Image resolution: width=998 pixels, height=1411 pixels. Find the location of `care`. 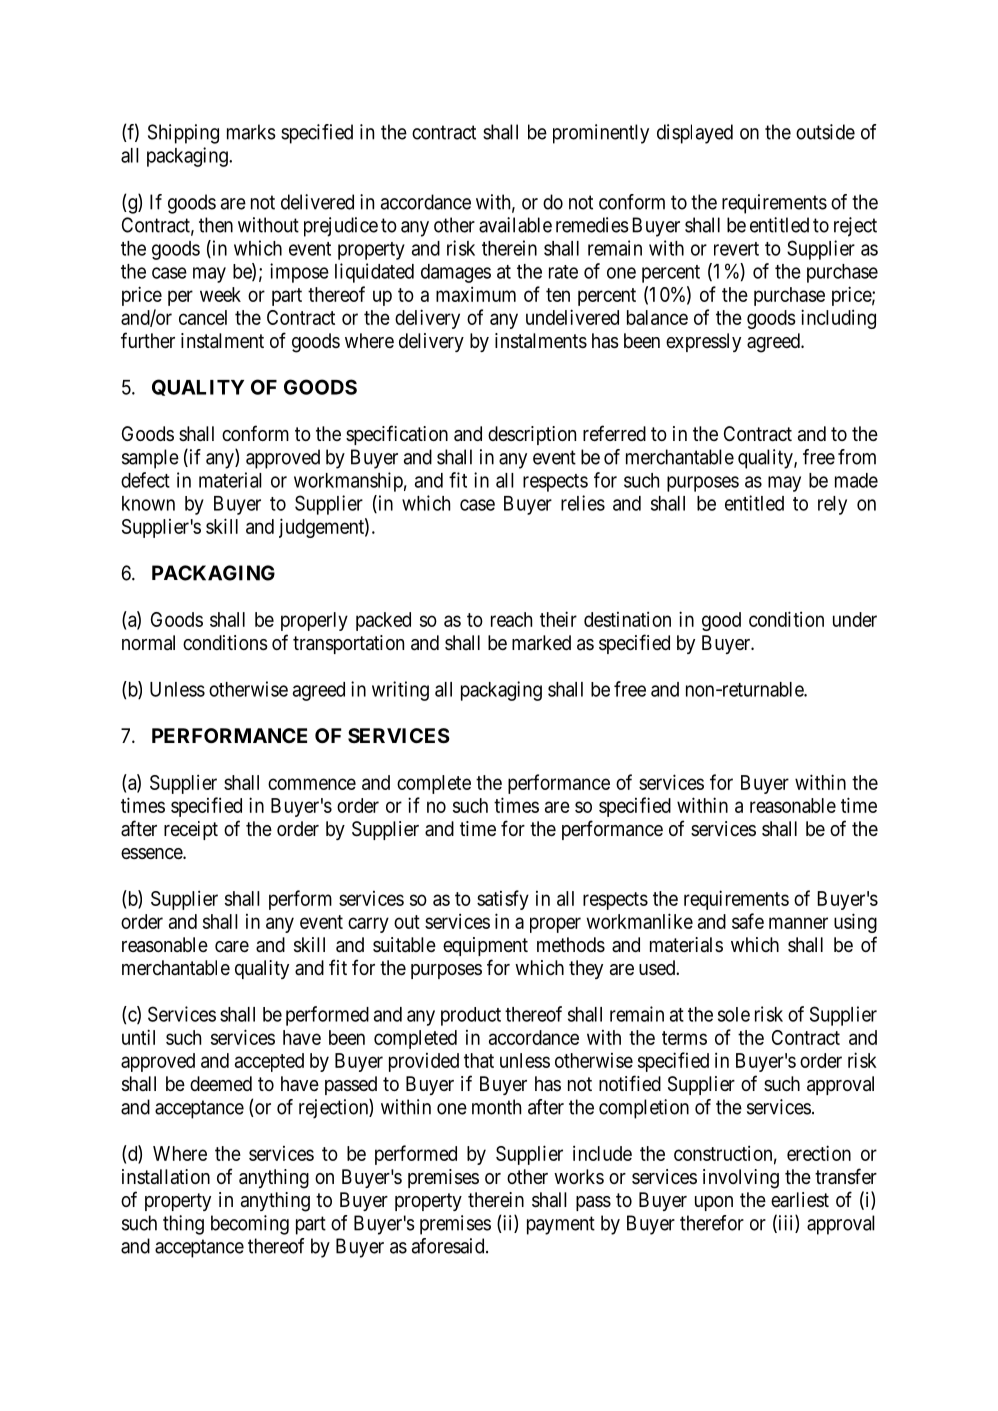

care is located at coordinates (232, 947).
